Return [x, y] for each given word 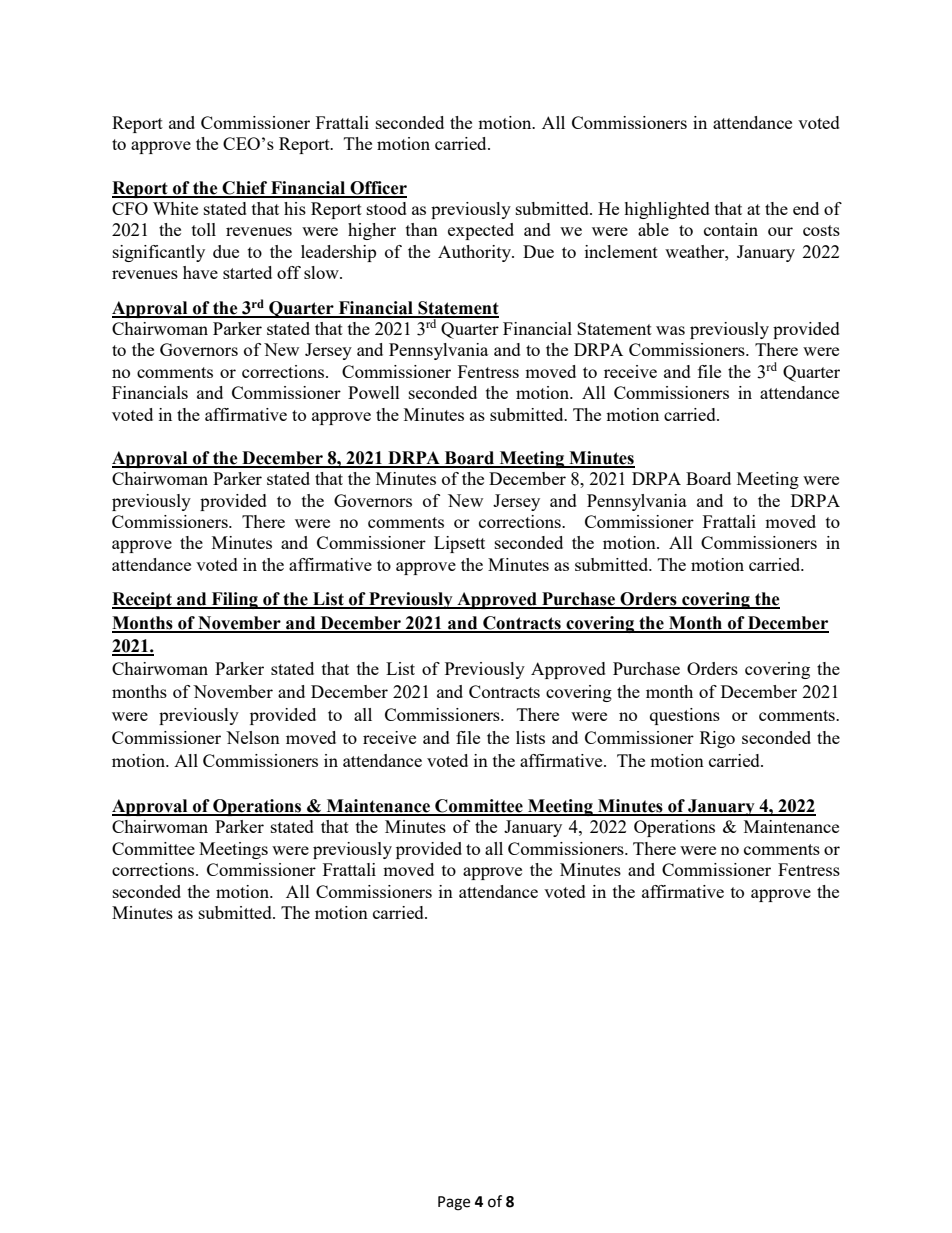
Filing [234, 600]
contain [731, 229]
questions [685, 716]
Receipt [143, 600]
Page [454, 1203]
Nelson [253, 737]
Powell [374, 392]
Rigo [717, 739]
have [200, 272]
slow [322, 272]
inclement [621, 251]
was [670, 330]
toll [204, 229]
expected [481, 231]
